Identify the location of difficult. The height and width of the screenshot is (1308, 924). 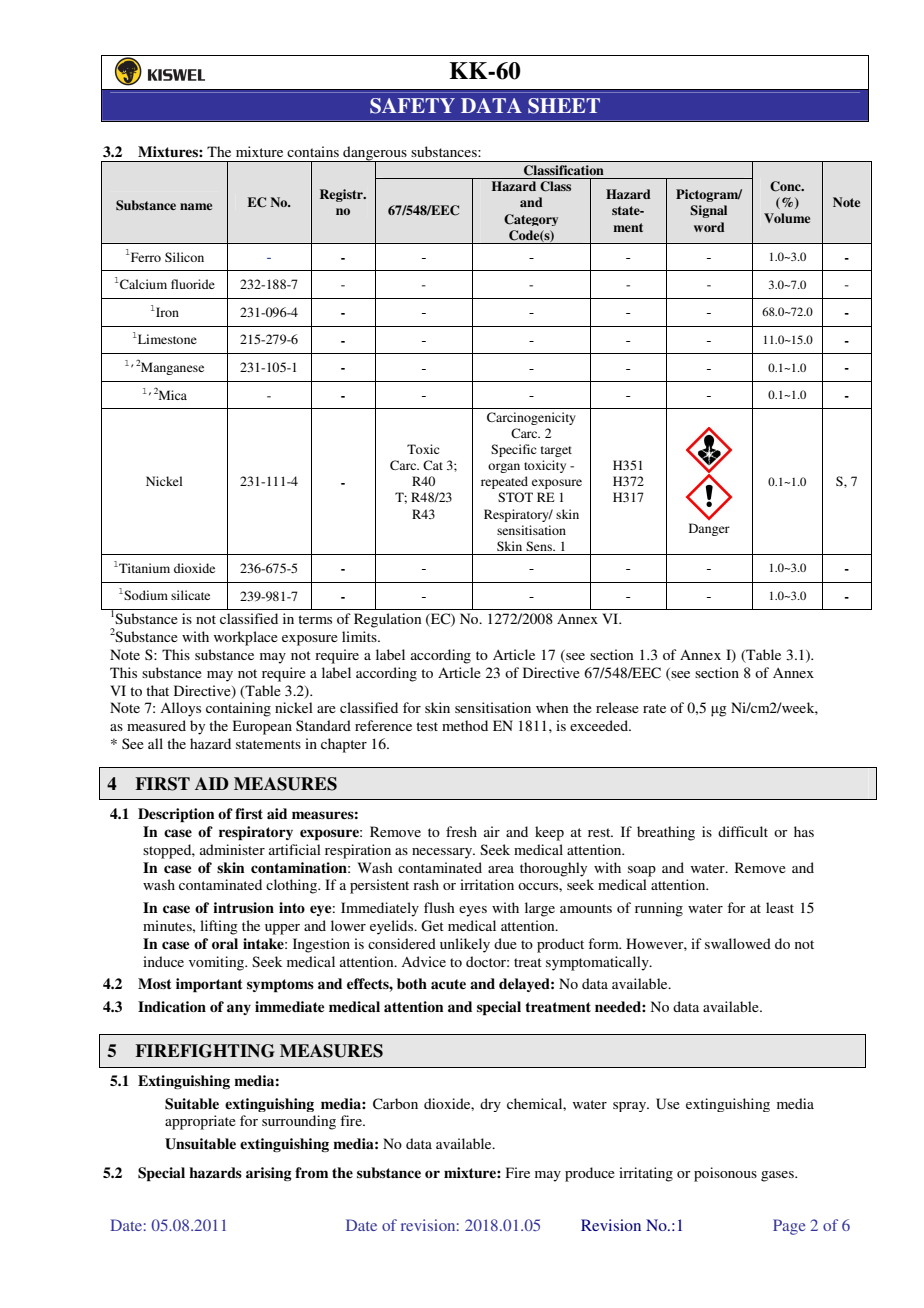
(743, 831).
